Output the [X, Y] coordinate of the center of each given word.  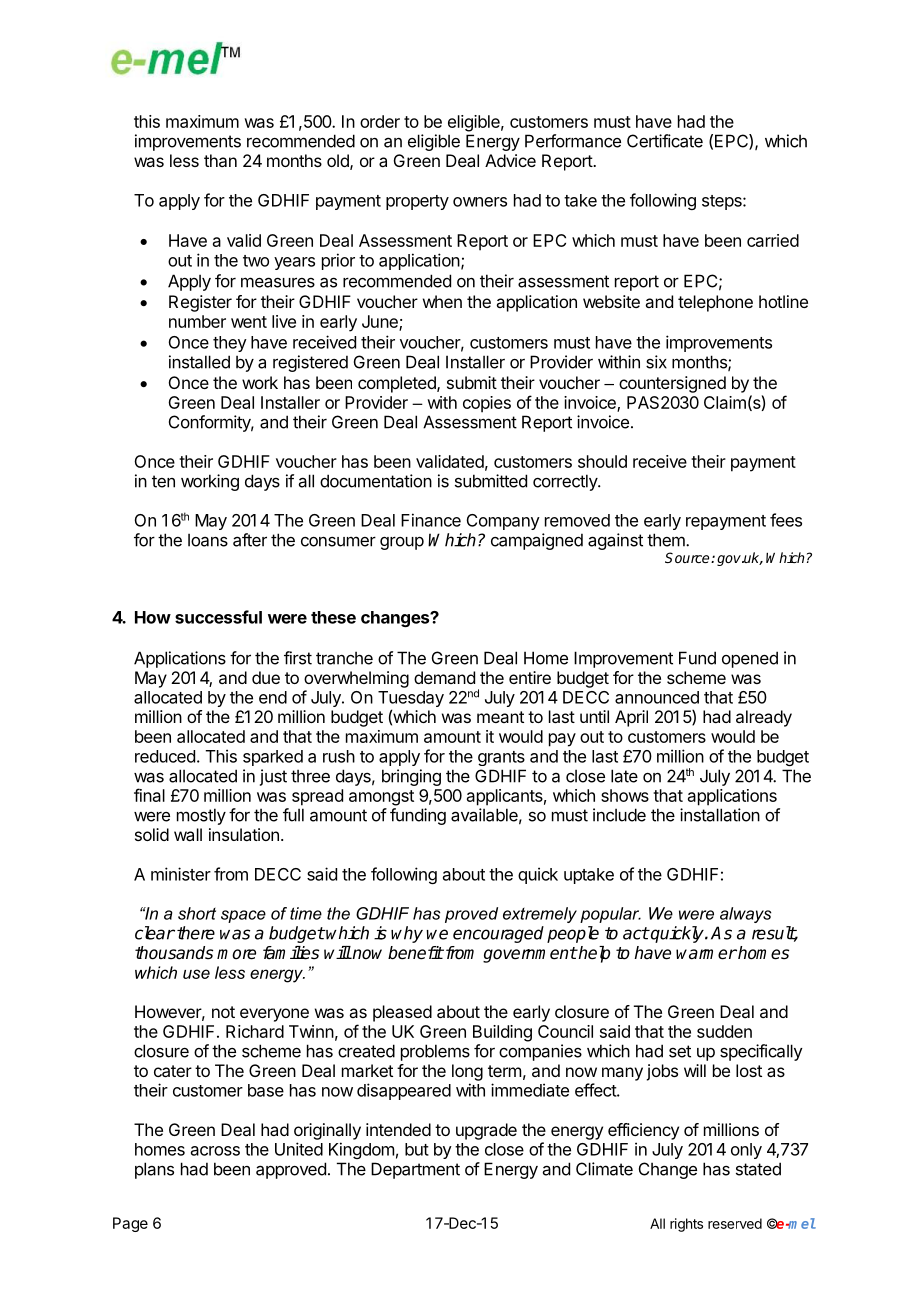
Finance [431, 520]
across [215, 1151]
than [220, 160]
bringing [411, 777]
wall [188, 834]
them [667, 540]
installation [720, 815]
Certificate [665, 141]
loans [208, 540]
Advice [510, 160]
